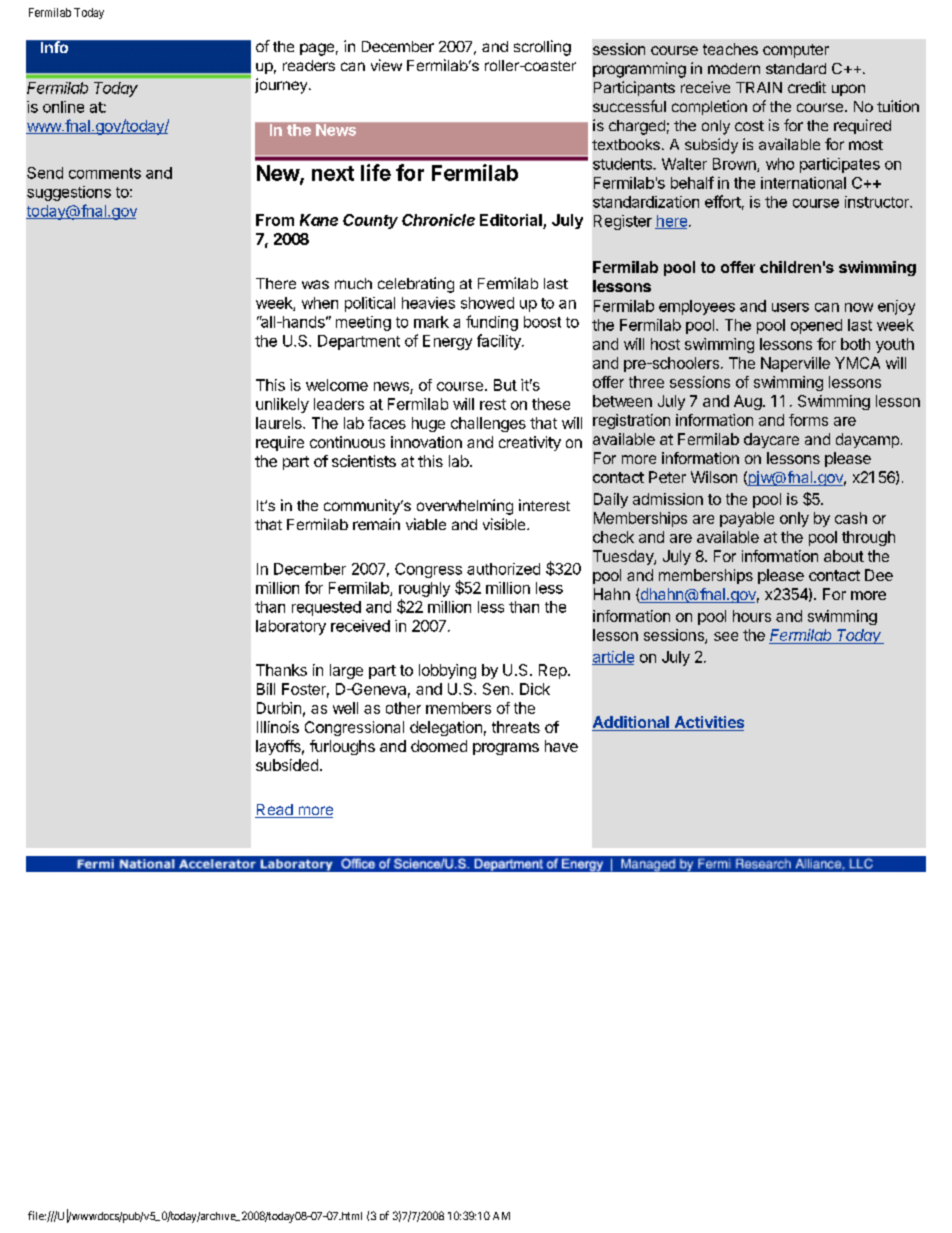  Describe the element at coordinates (844, 556) in the screenshot. I see `about` at that location.
